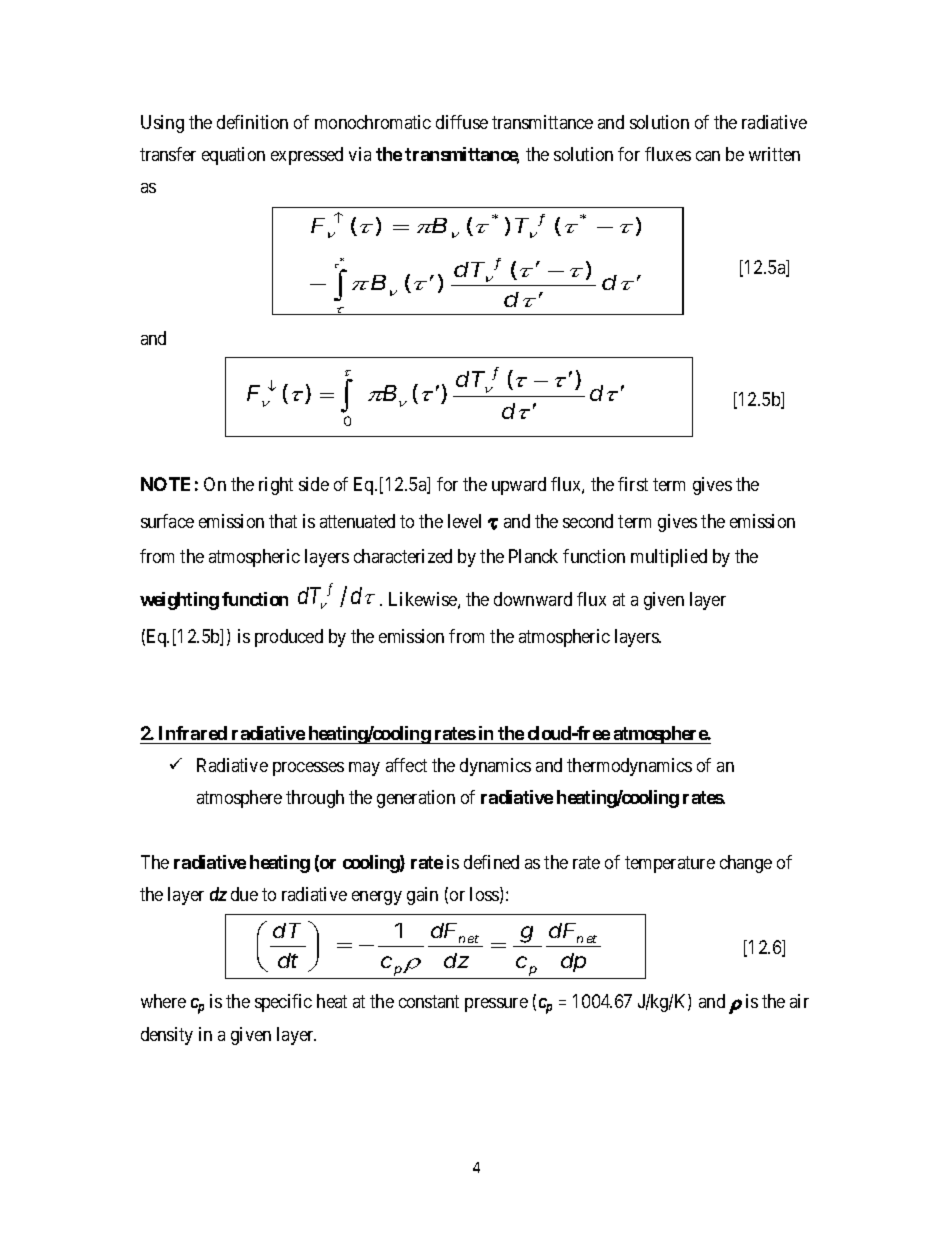 This screenshot has width=952, height=1233. Describe the element at coordinates (462, 122) in the screenshot. I see `diffuse` at that location.
